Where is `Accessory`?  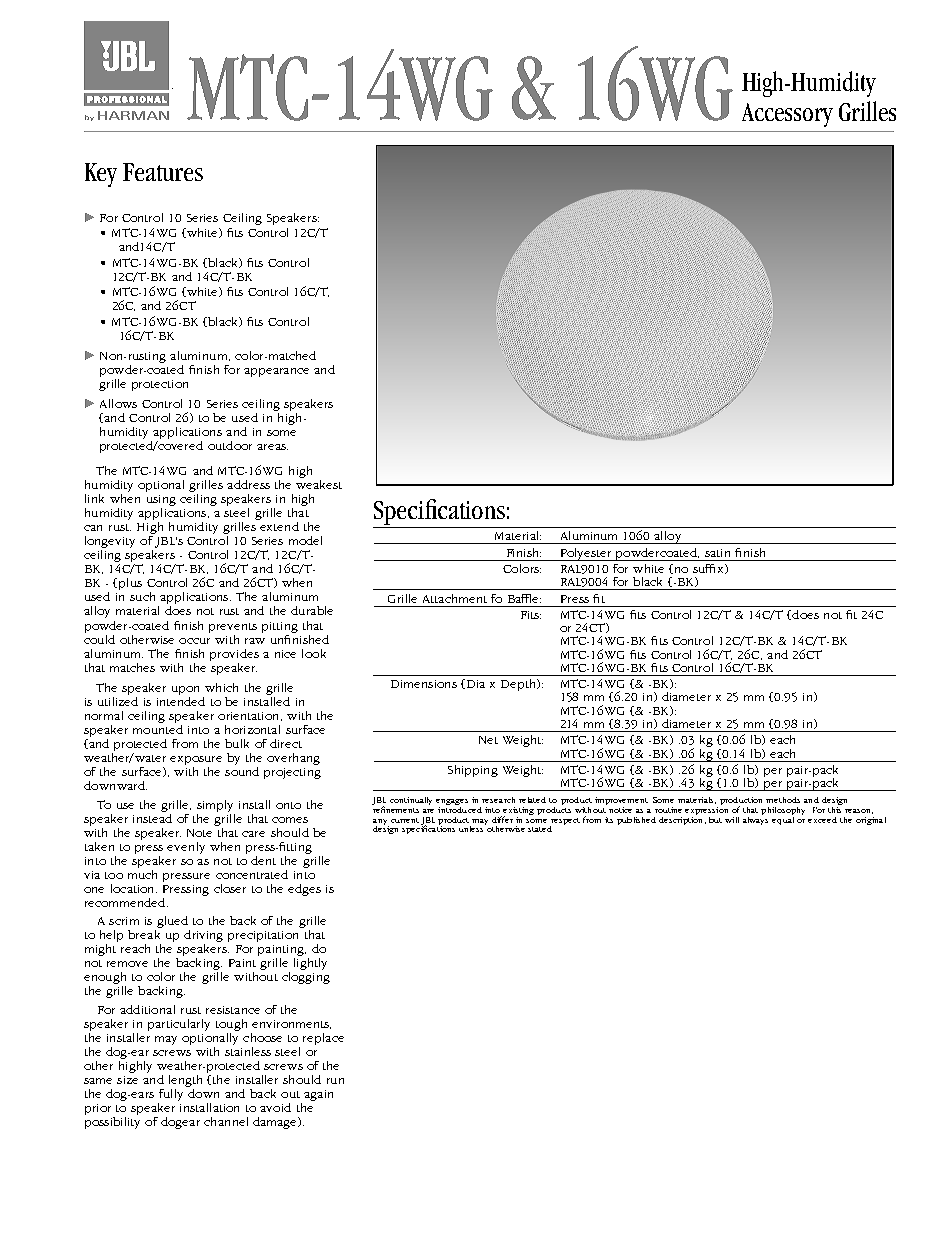 Accessory is located at coordinates (787, 115).
